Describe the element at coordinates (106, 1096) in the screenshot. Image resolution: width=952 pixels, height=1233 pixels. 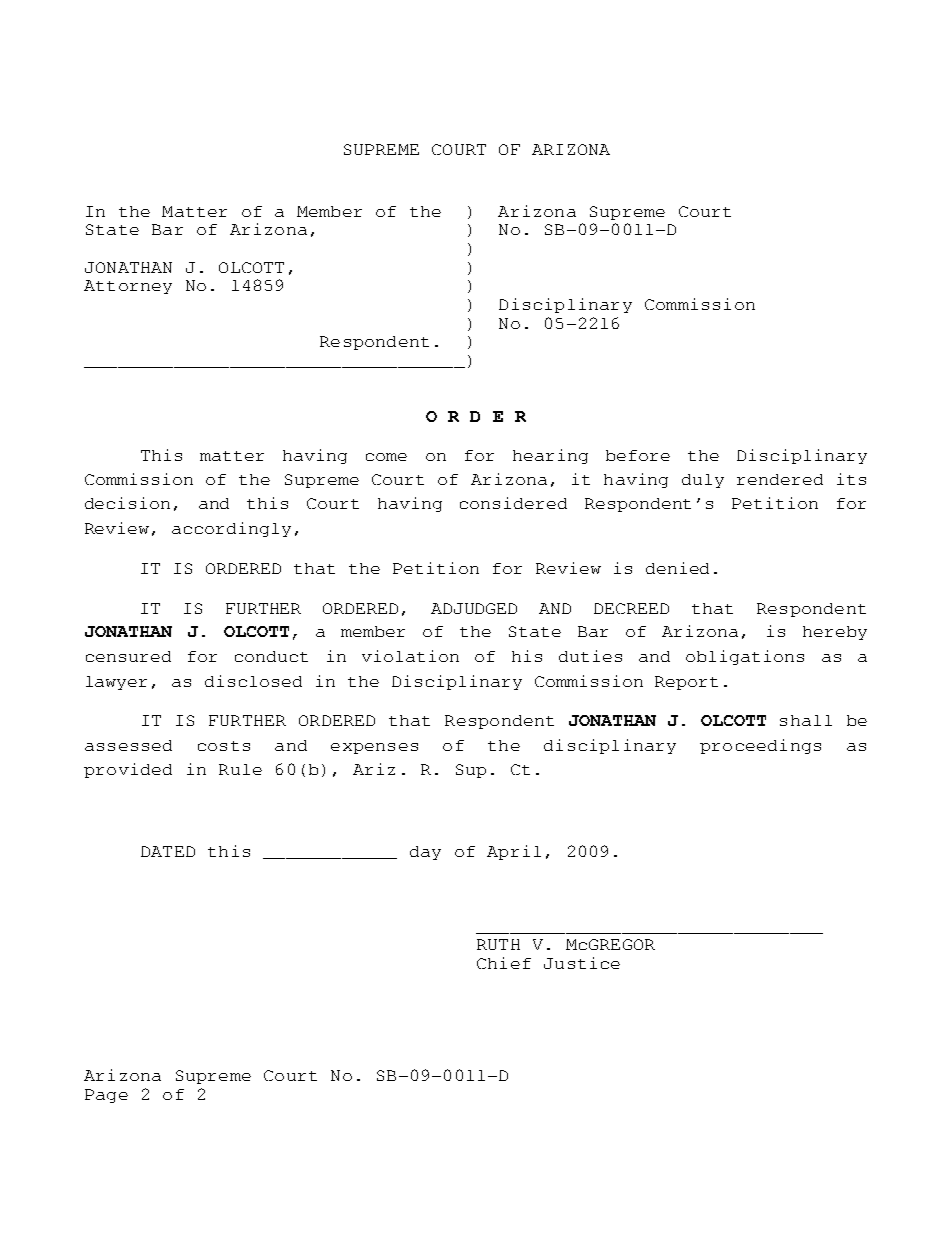
I see `Page` at that location.
